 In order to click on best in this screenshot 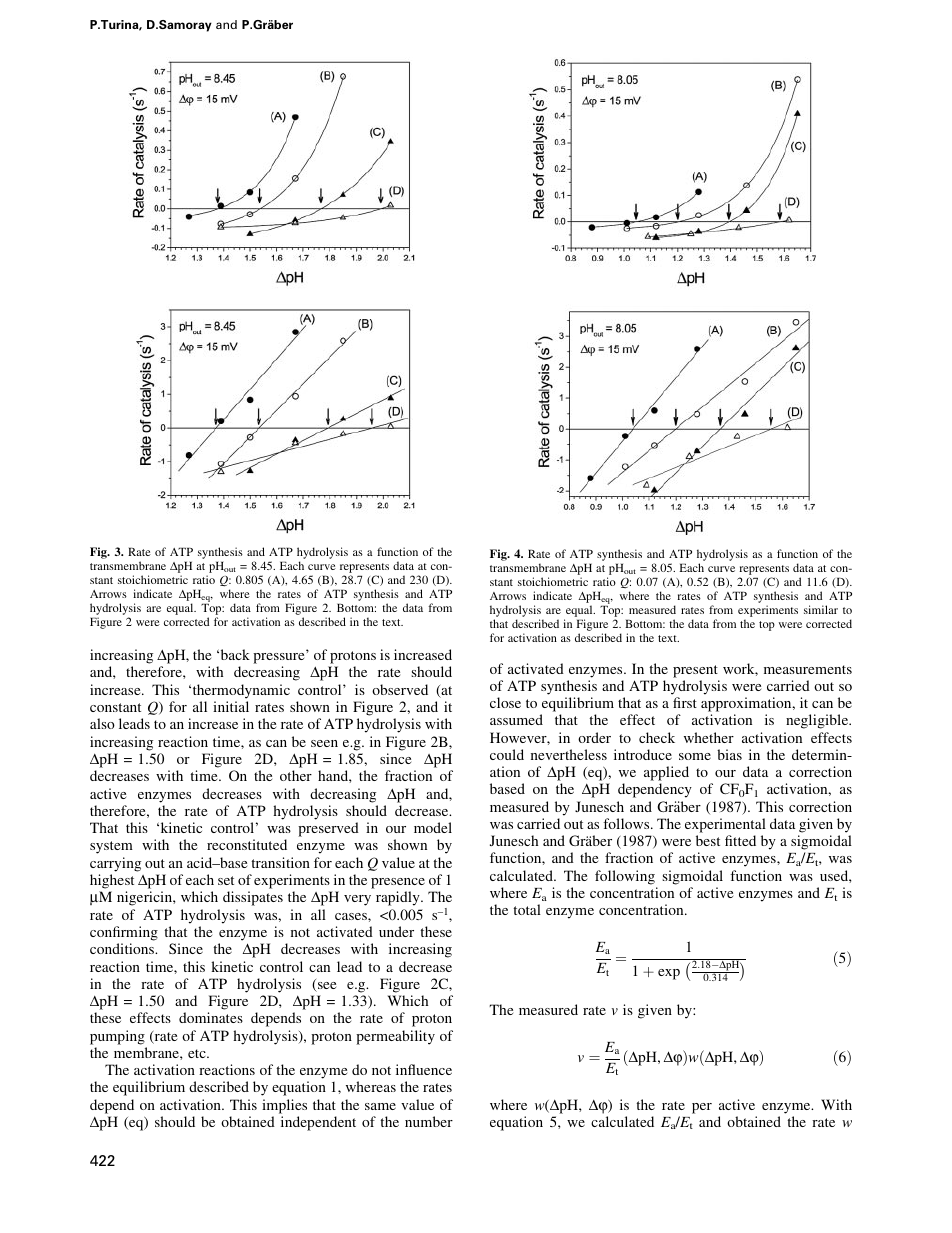, I will do `click(708, 840)`.
